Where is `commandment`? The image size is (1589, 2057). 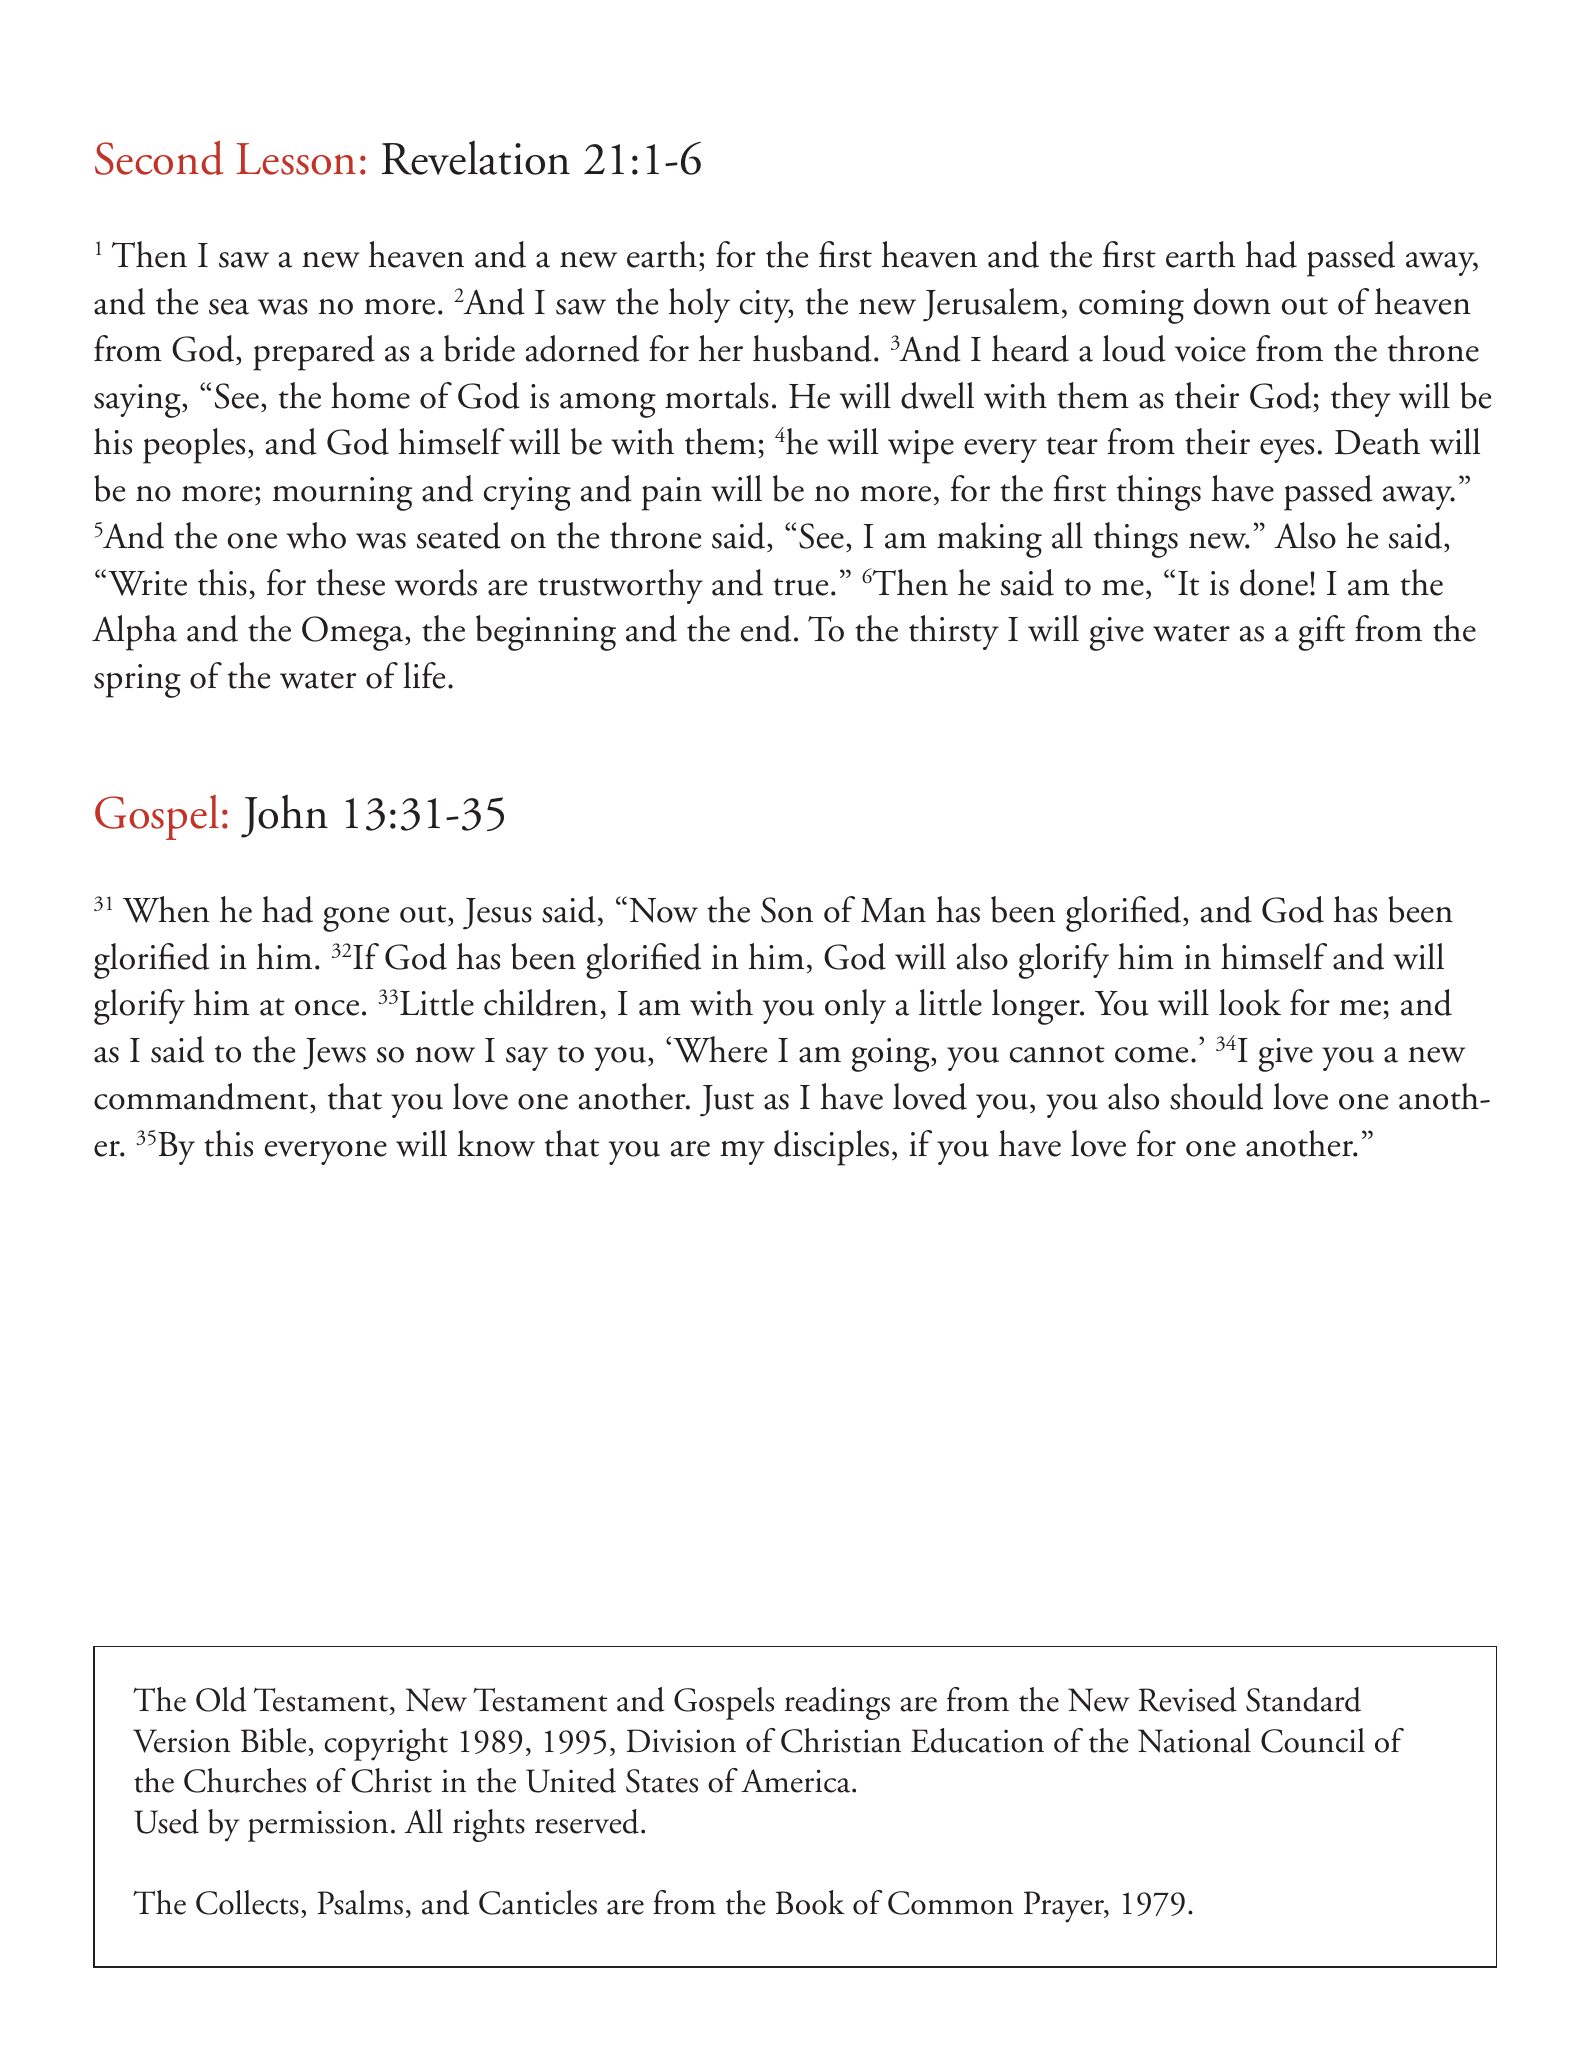
commandment is located at coordinates (202, 1098).
